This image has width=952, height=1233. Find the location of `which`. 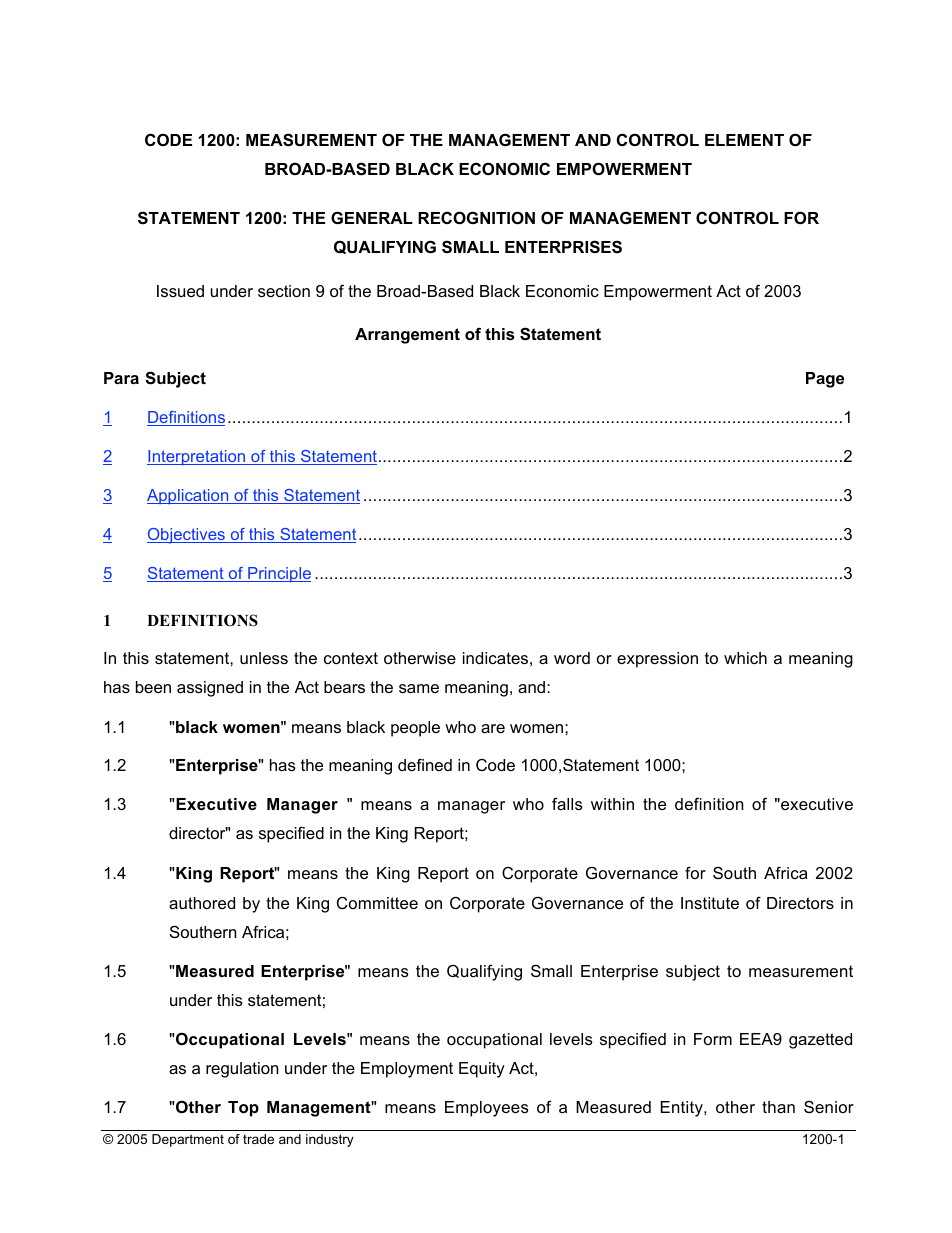

which is located at coordinates (745, 658).
